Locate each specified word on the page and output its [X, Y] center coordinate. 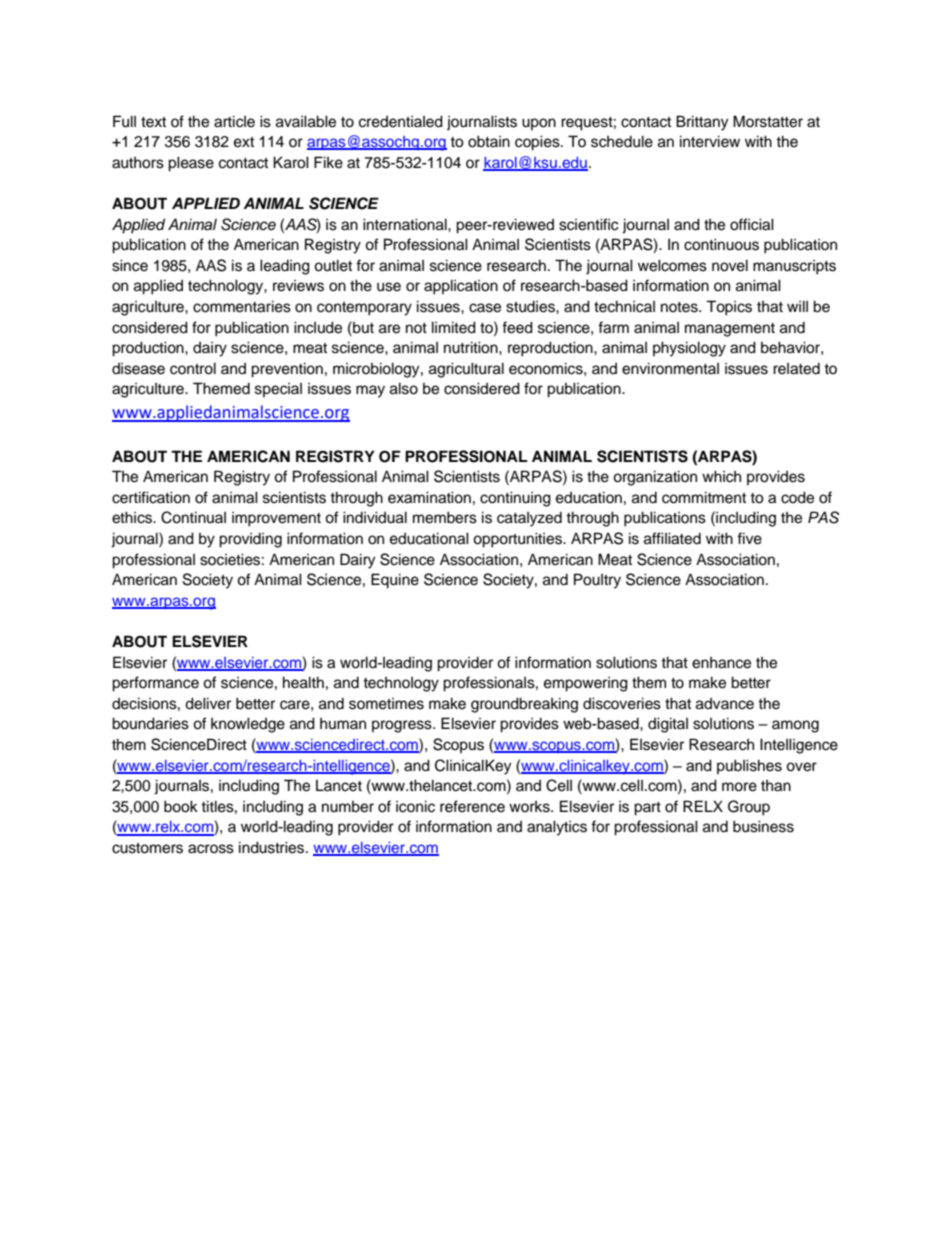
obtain [489, 141]
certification [151, 497]
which [721, 476]
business [763, 826]
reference [472, 806]
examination [429, 497]
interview [710, 141]
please [191, 164]
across [211, 849]
